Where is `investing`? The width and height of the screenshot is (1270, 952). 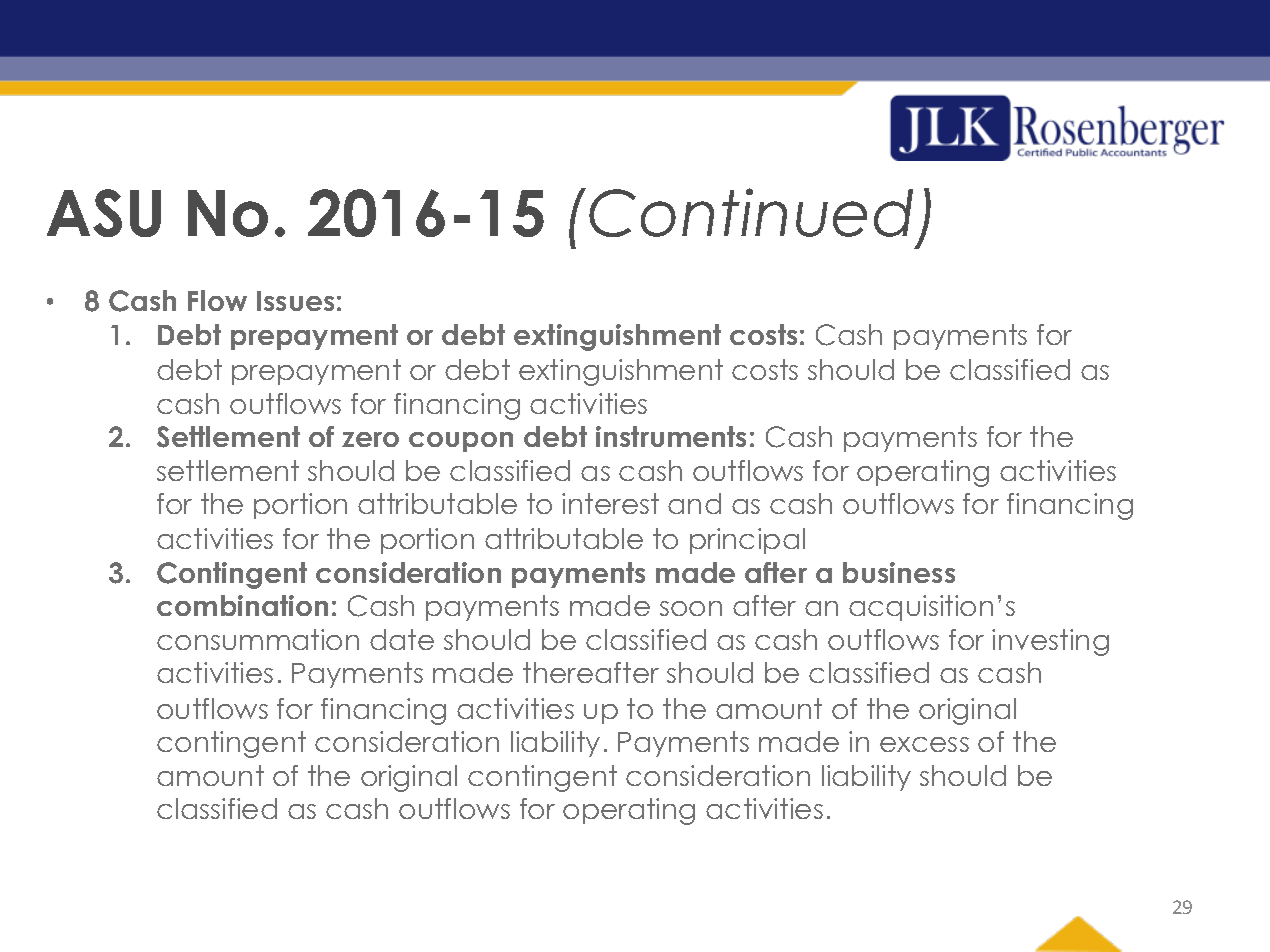
investing is located at coordinates (1050, 642).
